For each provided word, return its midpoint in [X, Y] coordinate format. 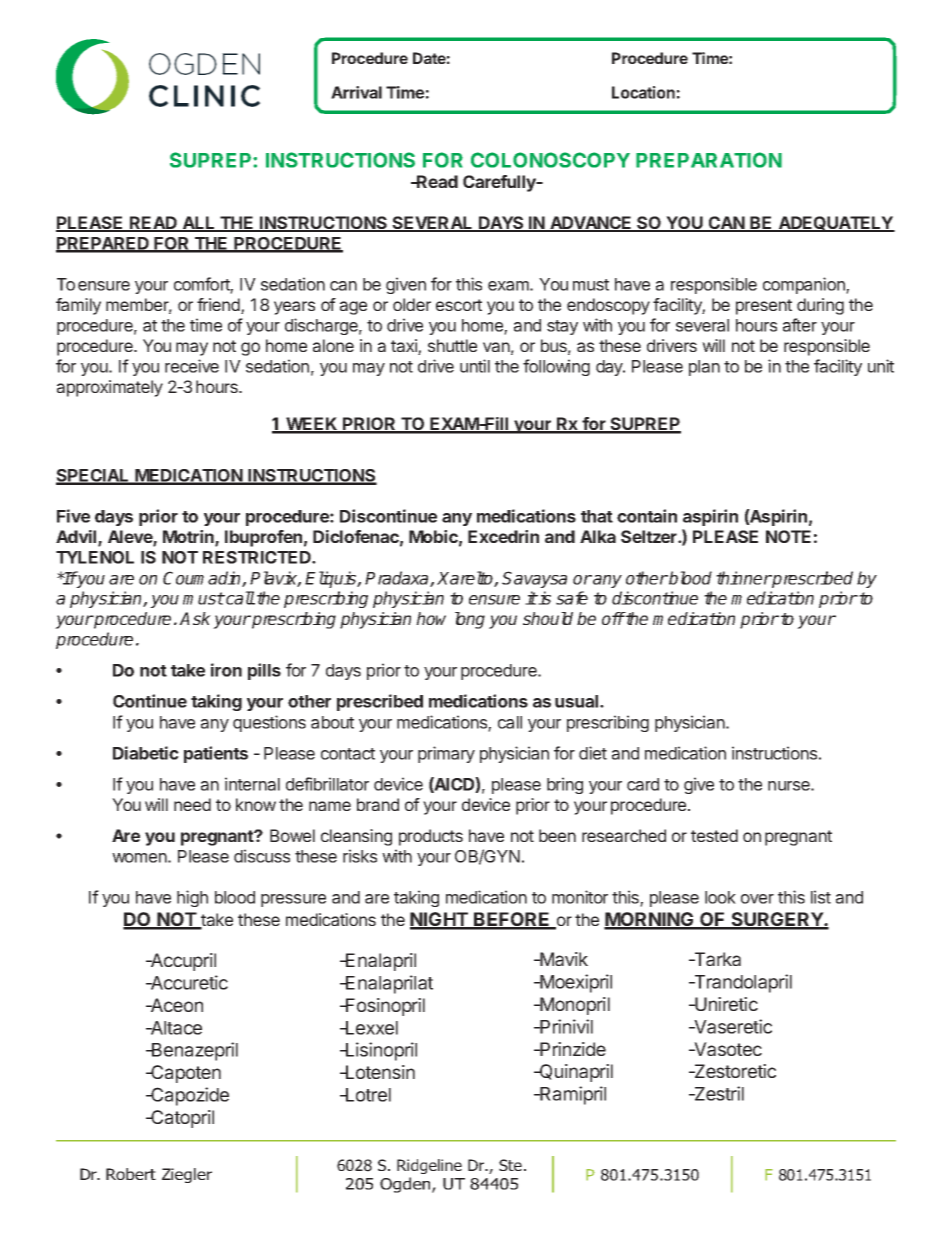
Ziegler [187, 1175]
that [597, 516]
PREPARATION [709, 160]
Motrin [189, 538]
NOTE [788, 536]
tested [714, 835]
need [192, 804]
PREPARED [103, 244]
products [431, 837]
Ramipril [572, 1095]
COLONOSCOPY [550, 160]
